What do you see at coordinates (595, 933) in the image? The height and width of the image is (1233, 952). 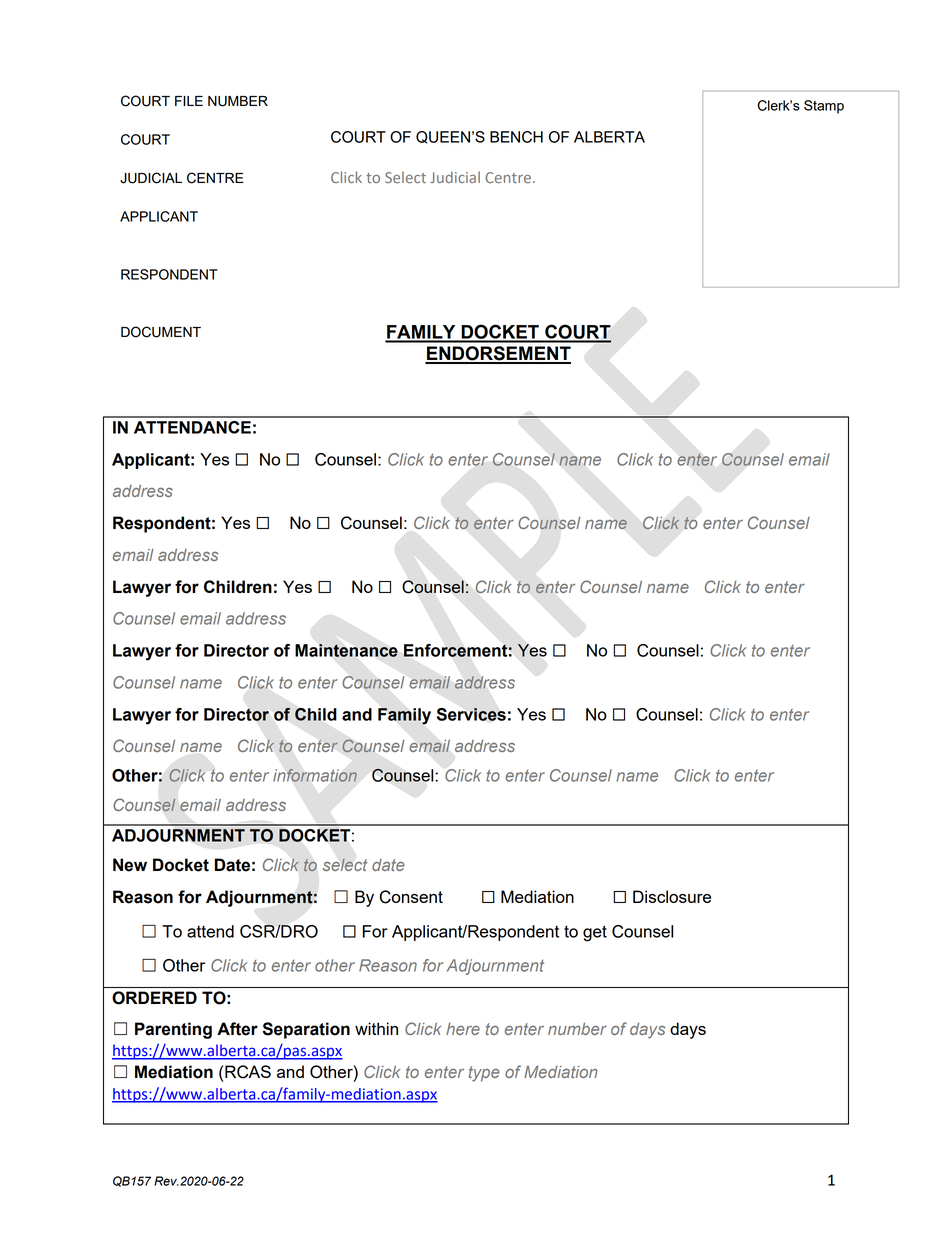 I see `get` at bounding box center [595, 933].
